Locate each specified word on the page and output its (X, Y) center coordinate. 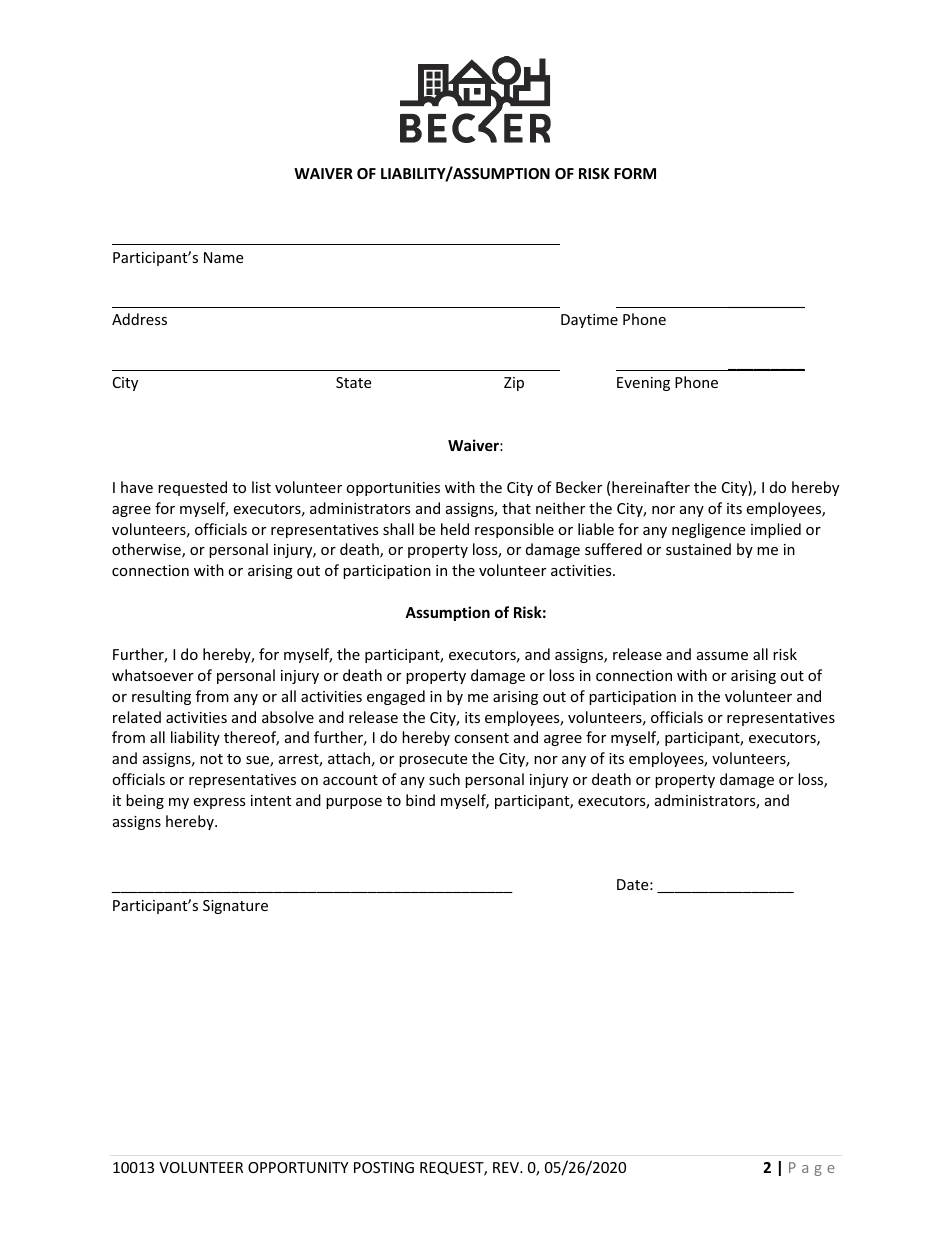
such (444, 779)
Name (223, 257)
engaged (396, 697)
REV (507, 1167)
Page (812, 1169)
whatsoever (153, 675)
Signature (235, 907)
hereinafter (651, 487)
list (261, 487)
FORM (635, 173)
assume (722, 656)
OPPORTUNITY (298, 1167)
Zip (514, 384)
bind (420, 800)
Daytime (589, 321)
